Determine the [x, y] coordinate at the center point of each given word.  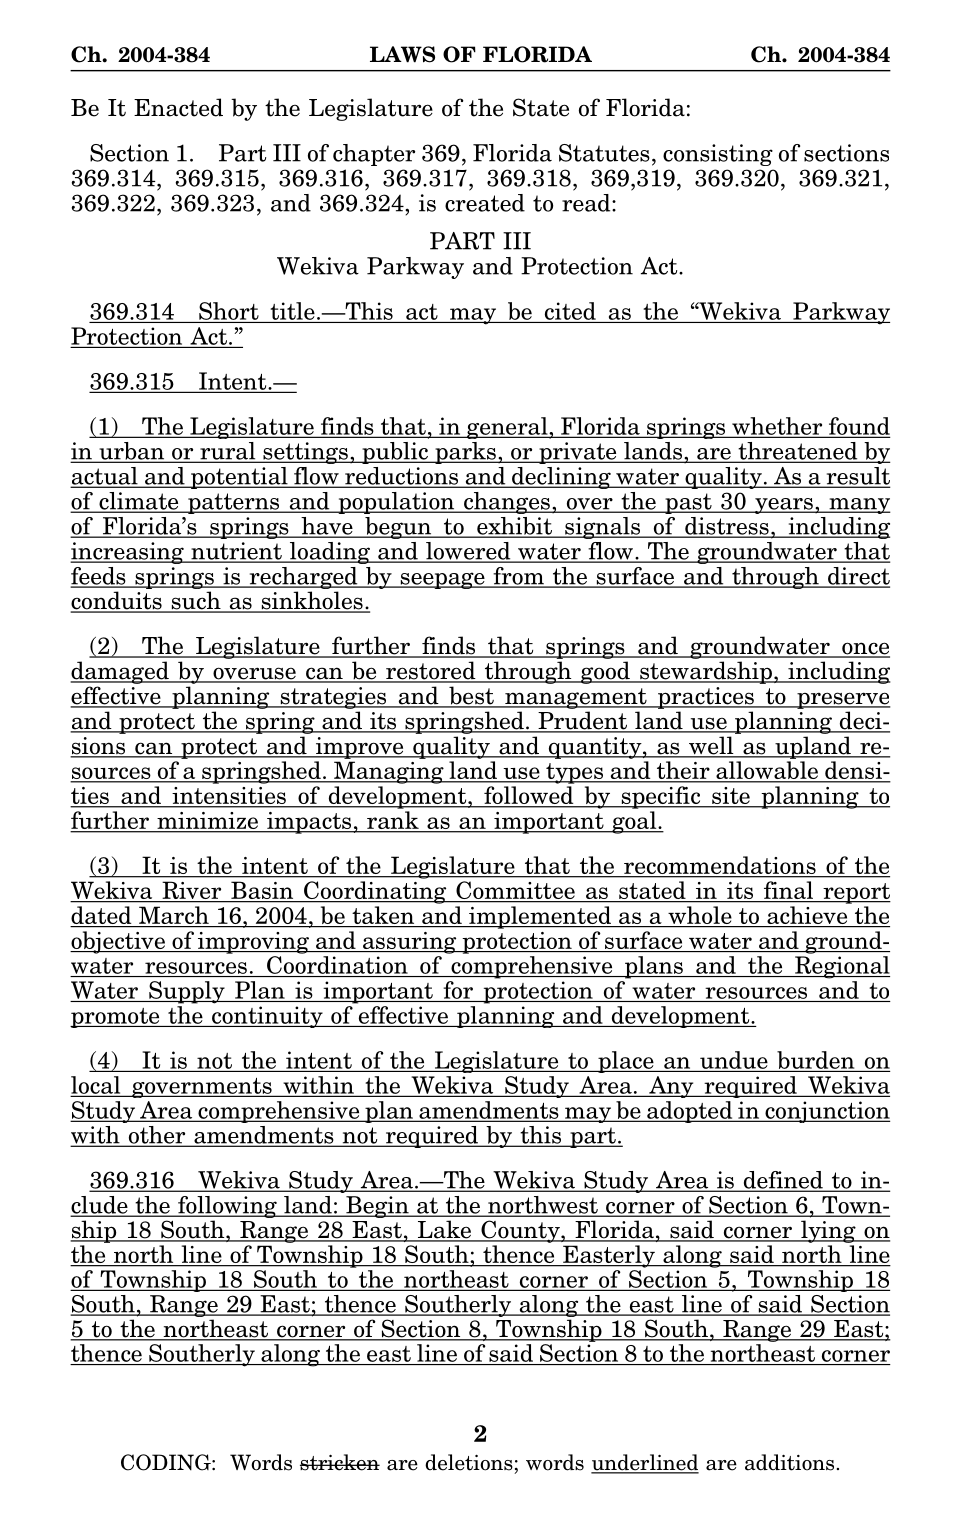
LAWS [402, 54]
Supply [187, 992]
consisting [718, 155]
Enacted [178, 107]
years [784, 506]
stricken [340, 1462]
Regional [841, 967]
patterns [234, 503]
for [458, 990]
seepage [442, 580]
